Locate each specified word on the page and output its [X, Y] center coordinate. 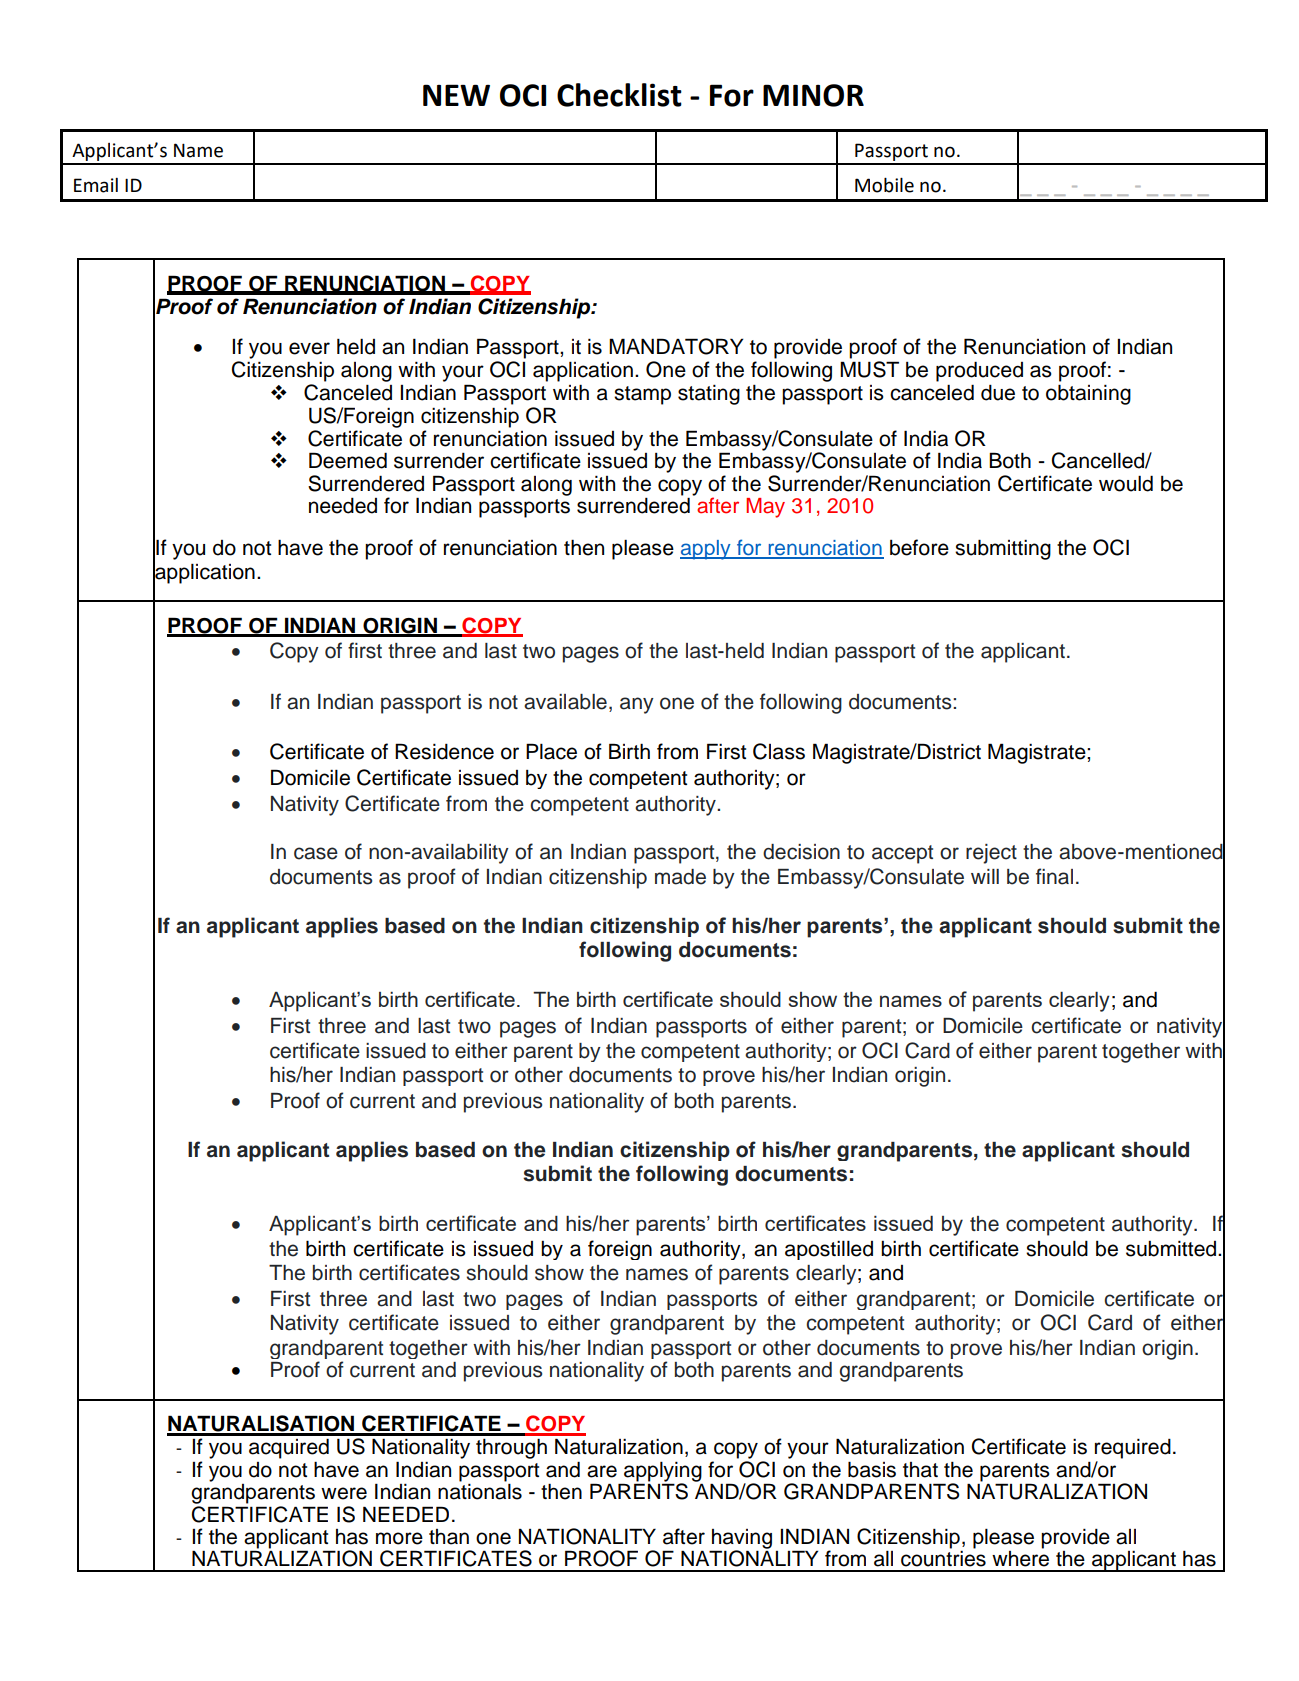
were [344, 1493]
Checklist [619, 95]
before [919, 547]
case [316, 853]
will [985, 876]
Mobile [884, 185]
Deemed [348, 460]
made [680, 877]
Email [96, 185]
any [637, 705]
